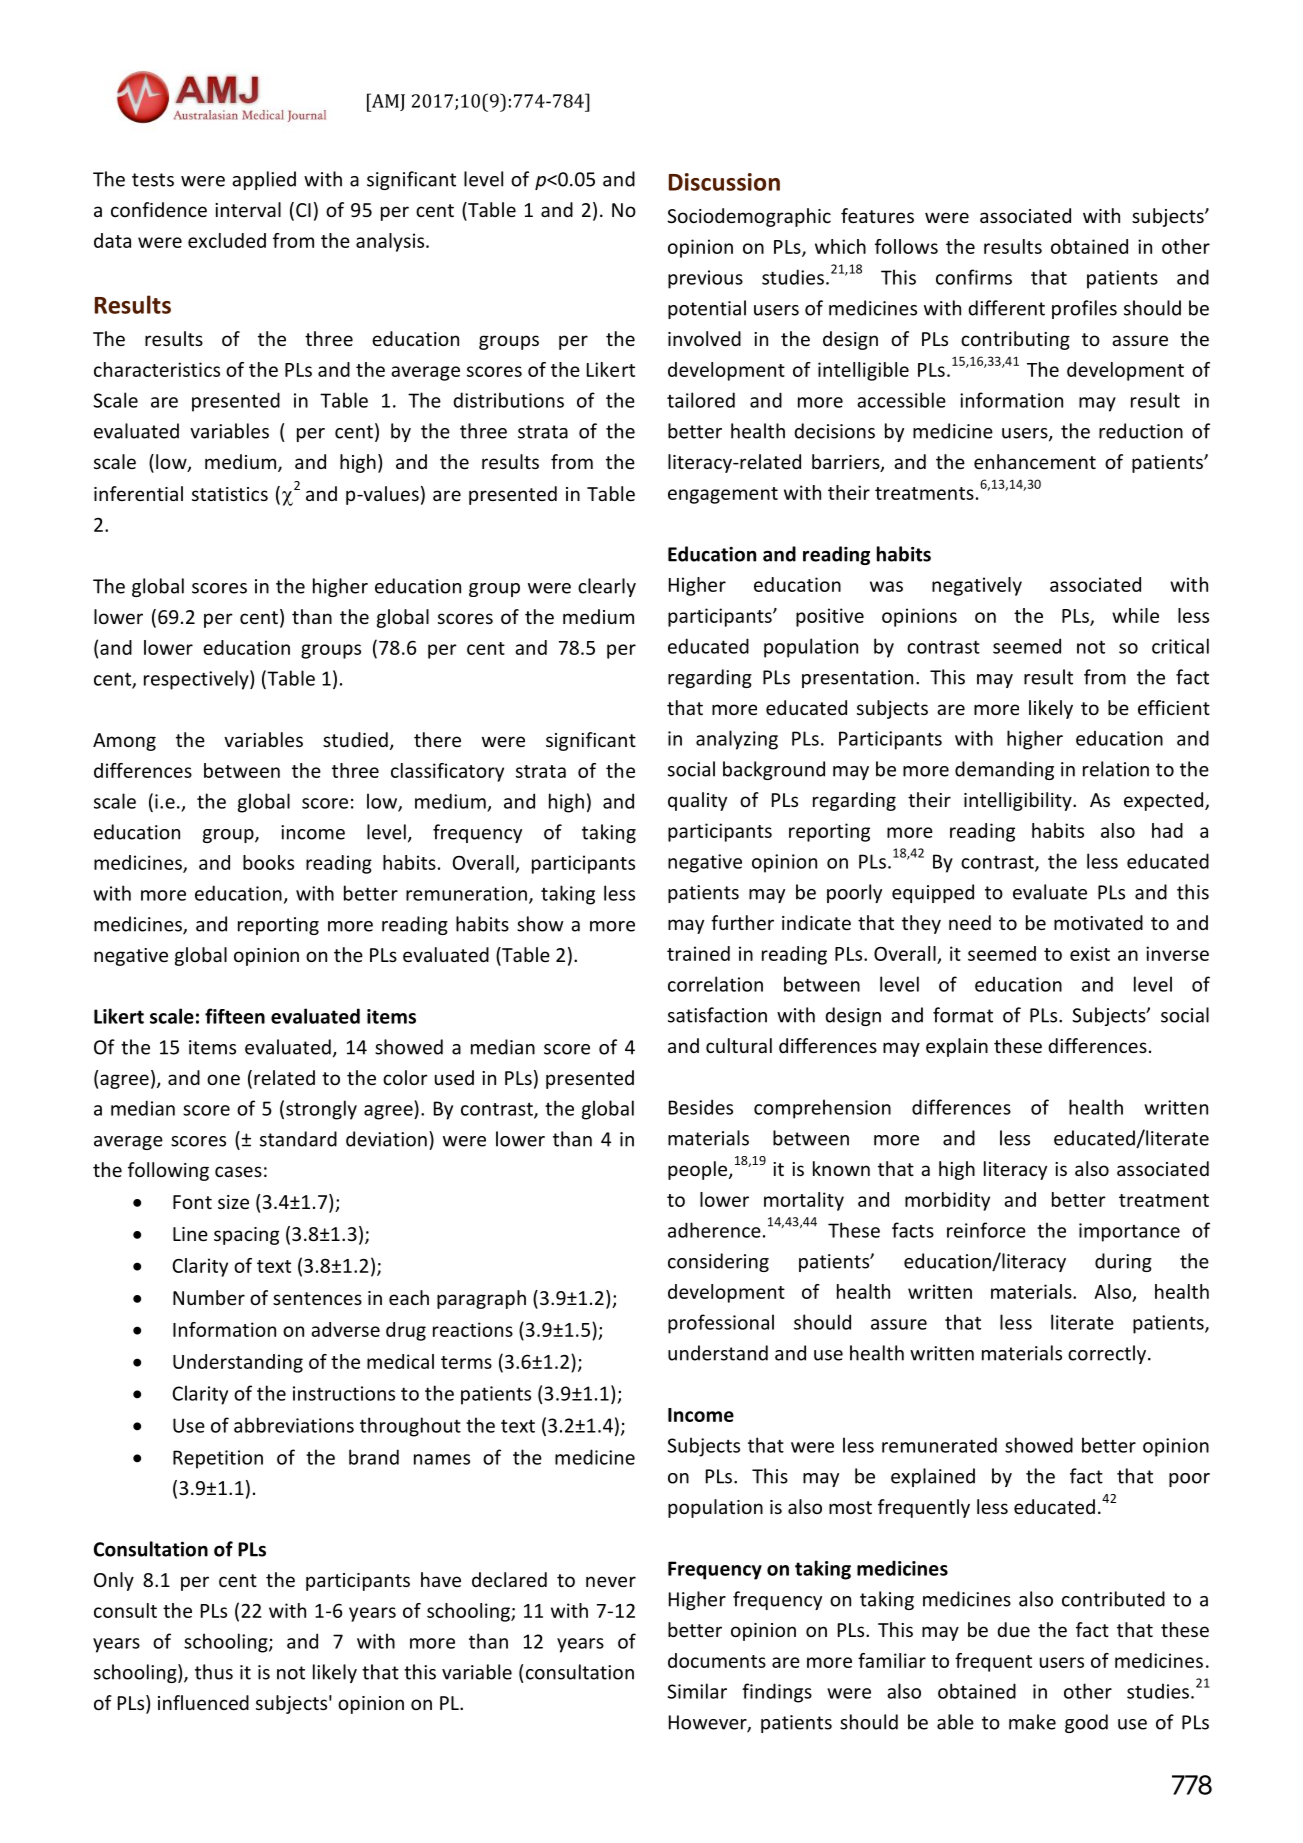 This document has width=1303, height=1843. Describe the element at coordinates (974, 277) in the document. I see `confirms` at that location.
